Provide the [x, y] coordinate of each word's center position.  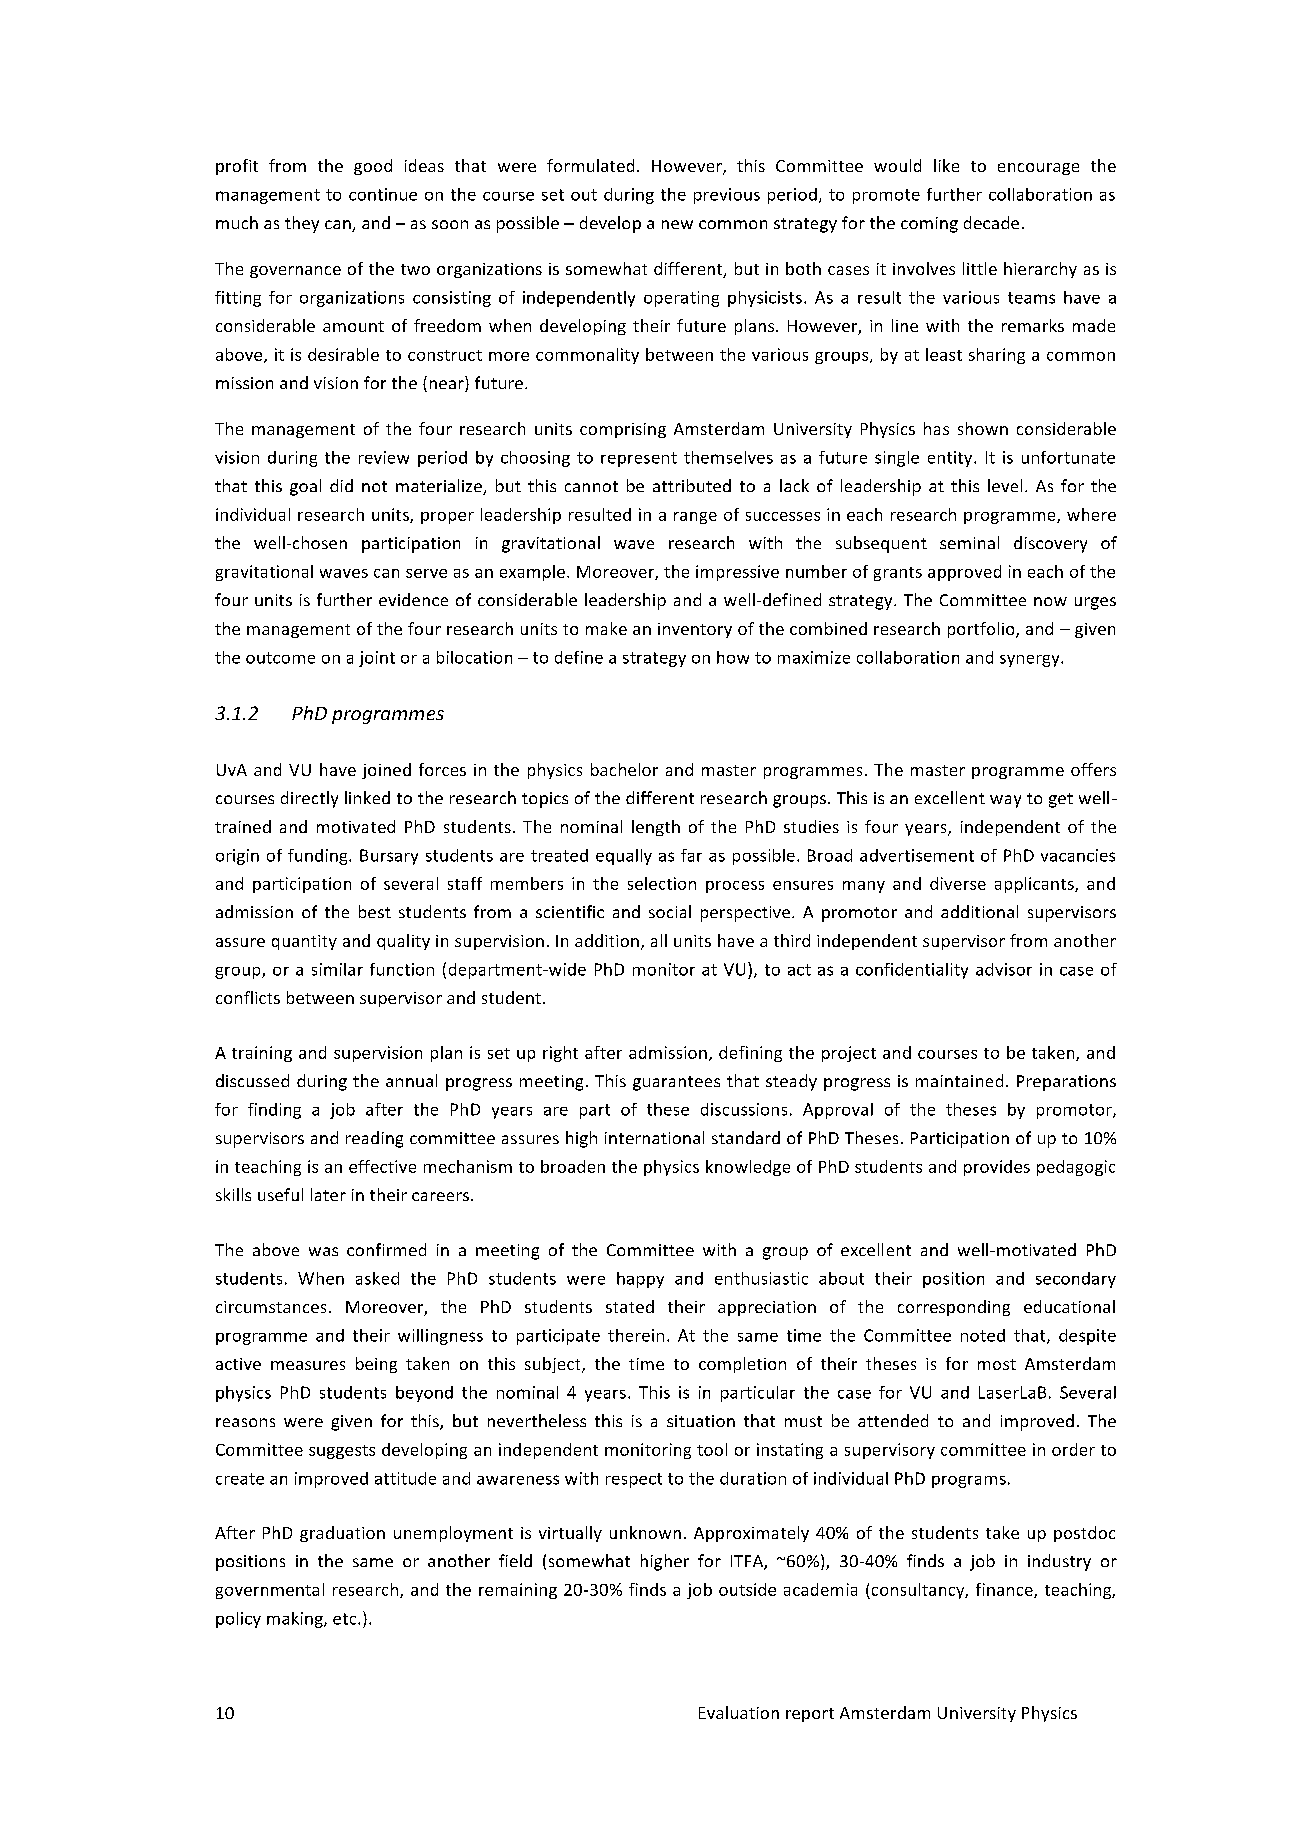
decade [991, 222]
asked [377, 1278]
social [670, 911]
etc [346, 1619]
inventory [695, 630]
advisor [1004, 969]
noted [983, 1335]
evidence [413, 599]
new [677, 224]
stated [630, 1306]
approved [964, 573]
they [302, 224]
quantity [304, 942]
